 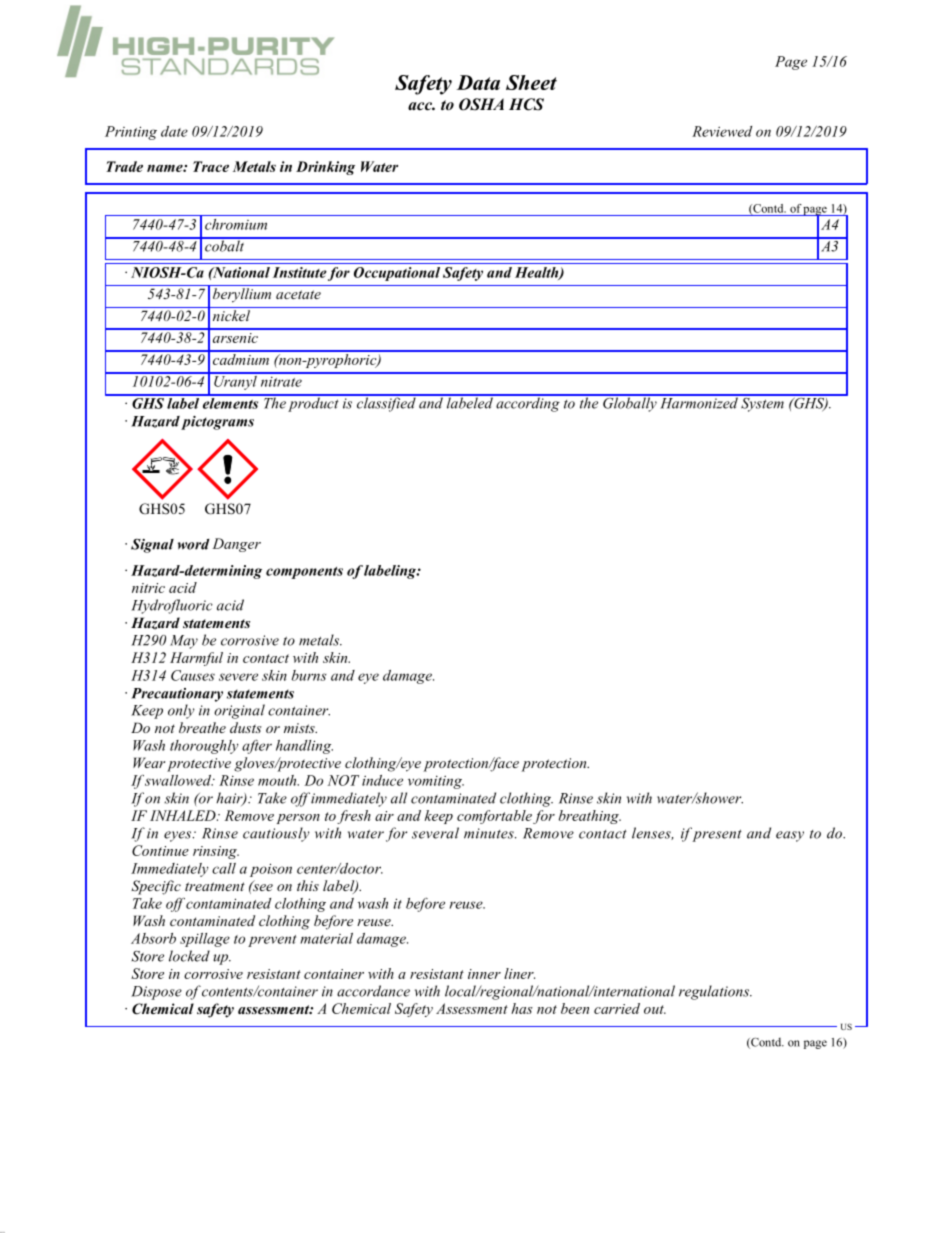 What do you see at coordinates (481, 104) in the image?
I see `OSHA` at bounding box center [481, 104].
